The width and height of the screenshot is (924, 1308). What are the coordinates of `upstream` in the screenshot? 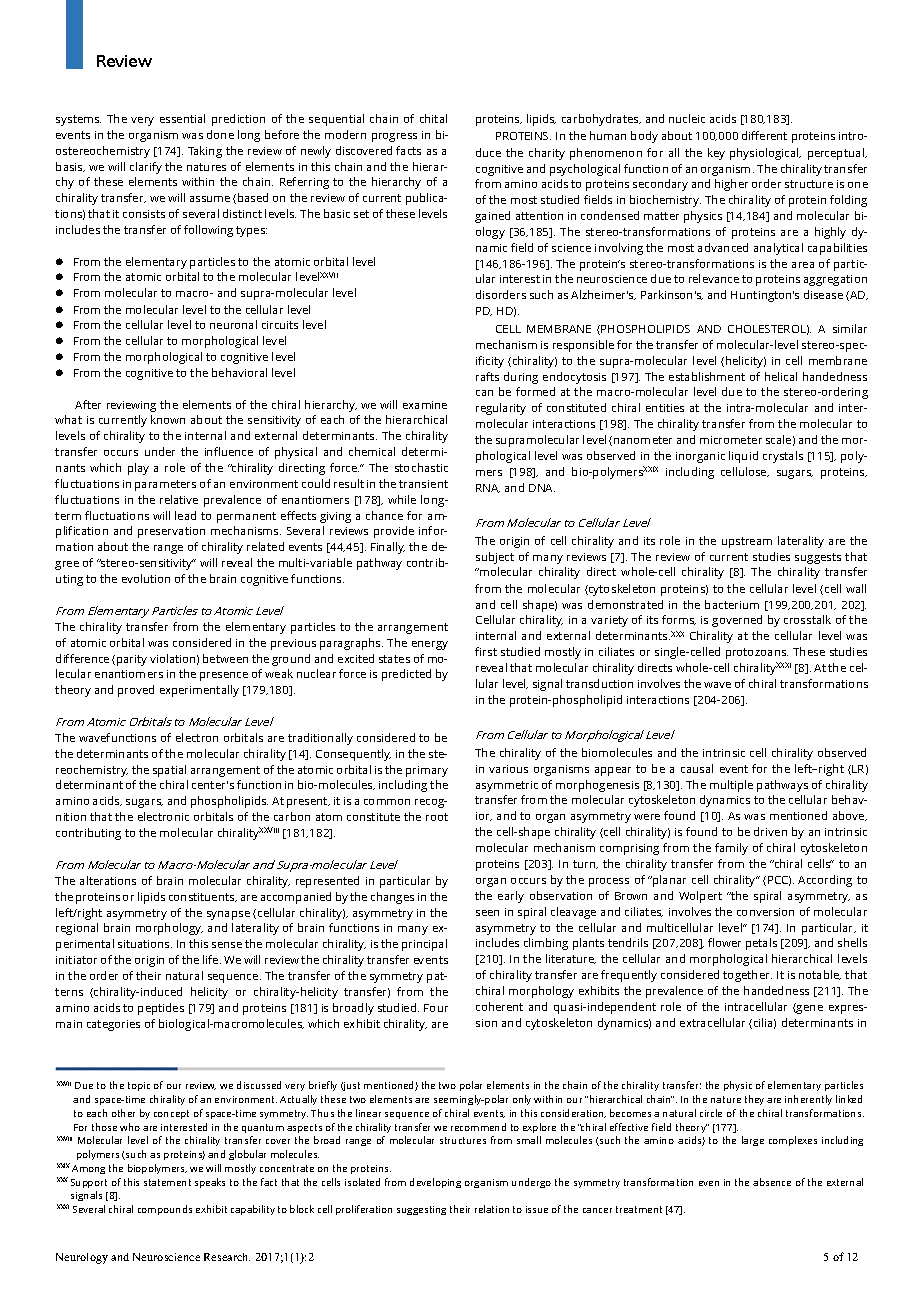 It's located at (747, 542).
